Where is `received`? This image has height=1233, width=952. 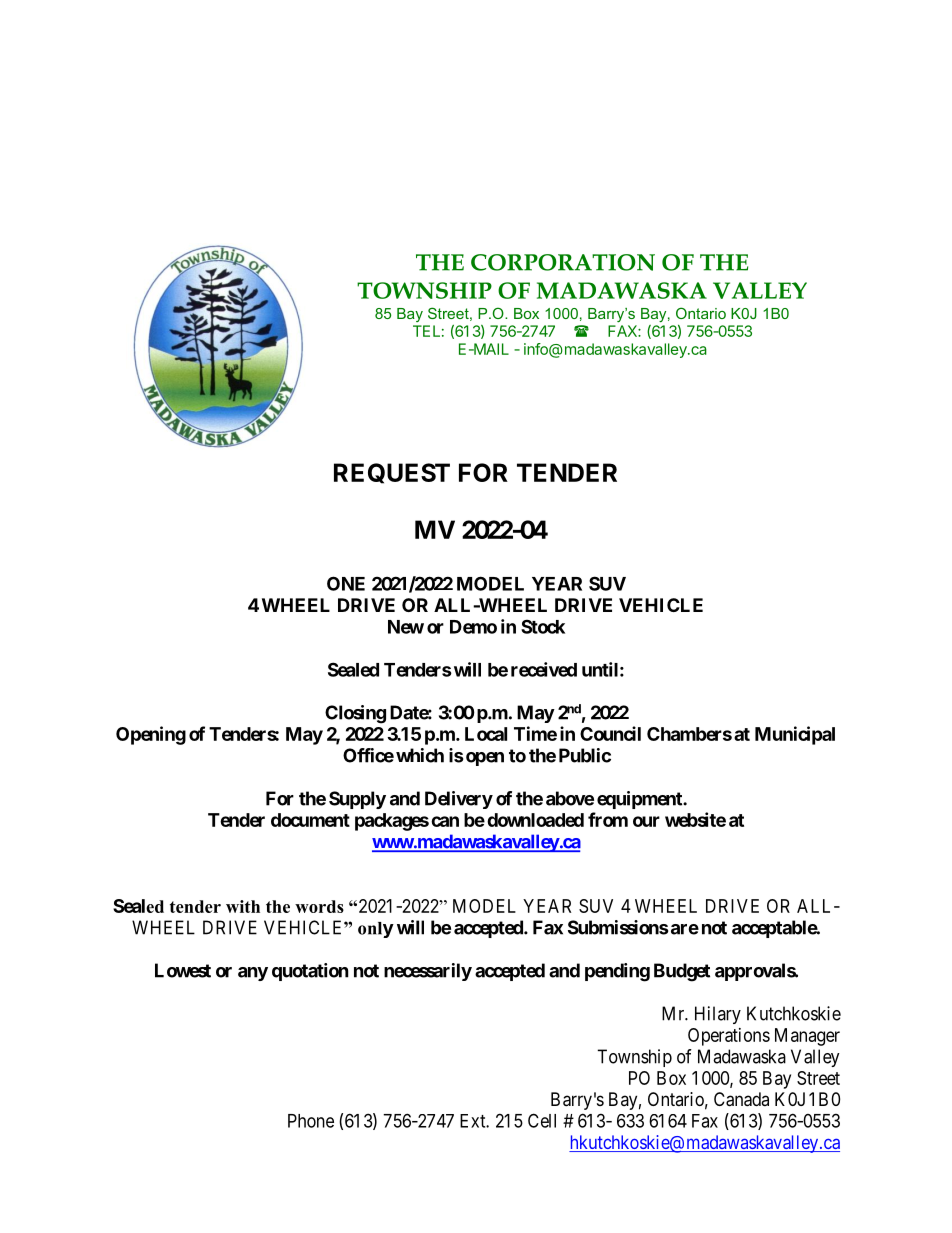
received is located at coordinates (544, 669).
